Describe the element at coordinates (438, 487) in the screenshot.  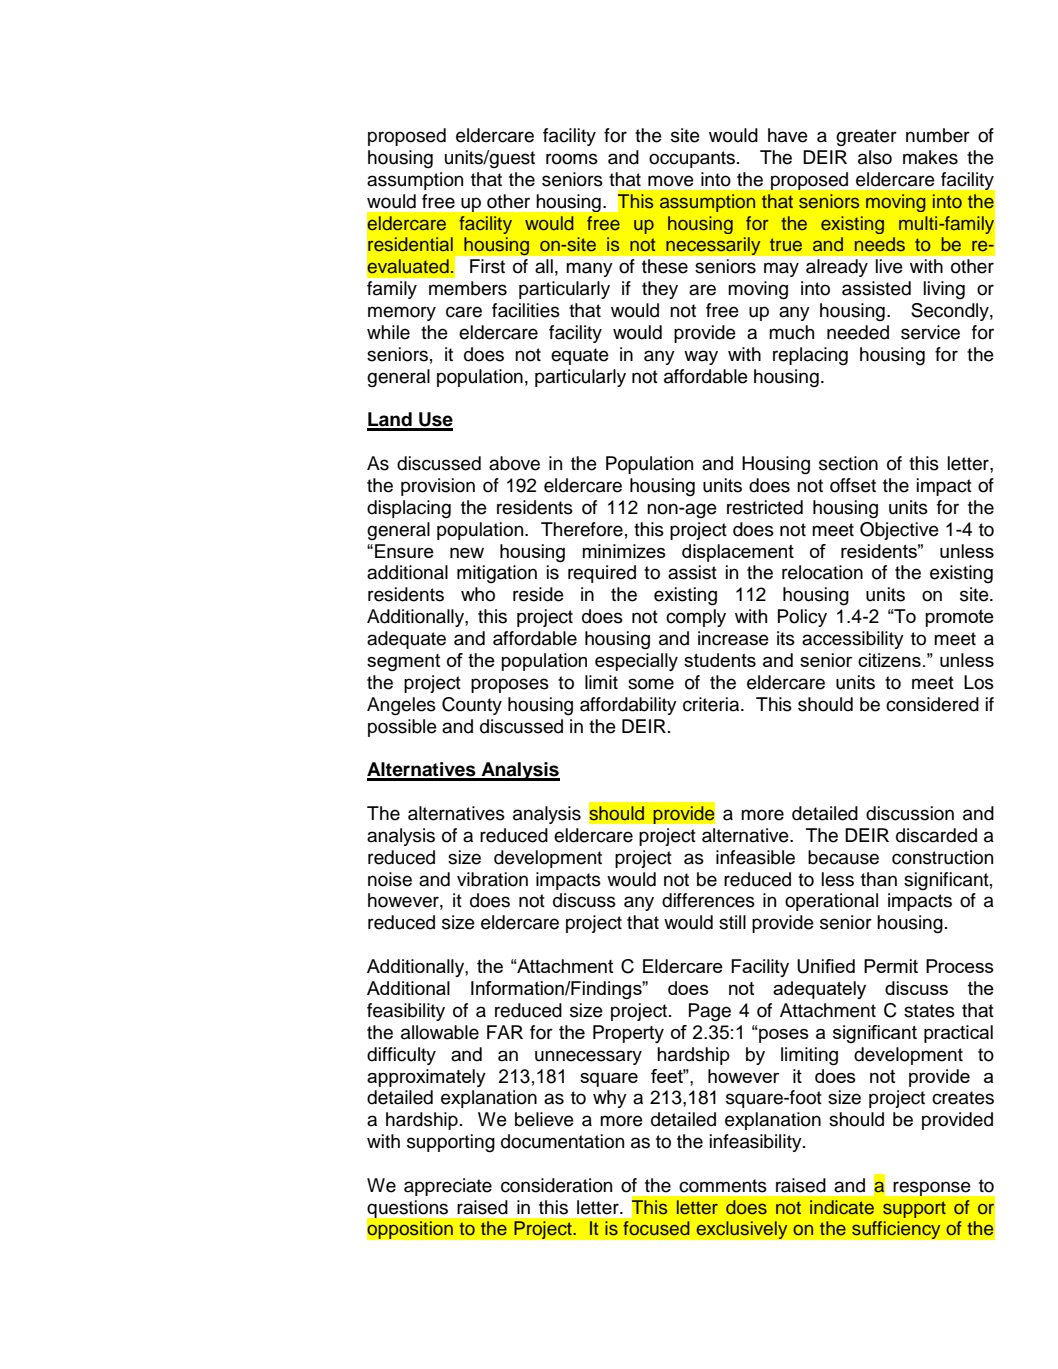
I see `provision` at that location.
